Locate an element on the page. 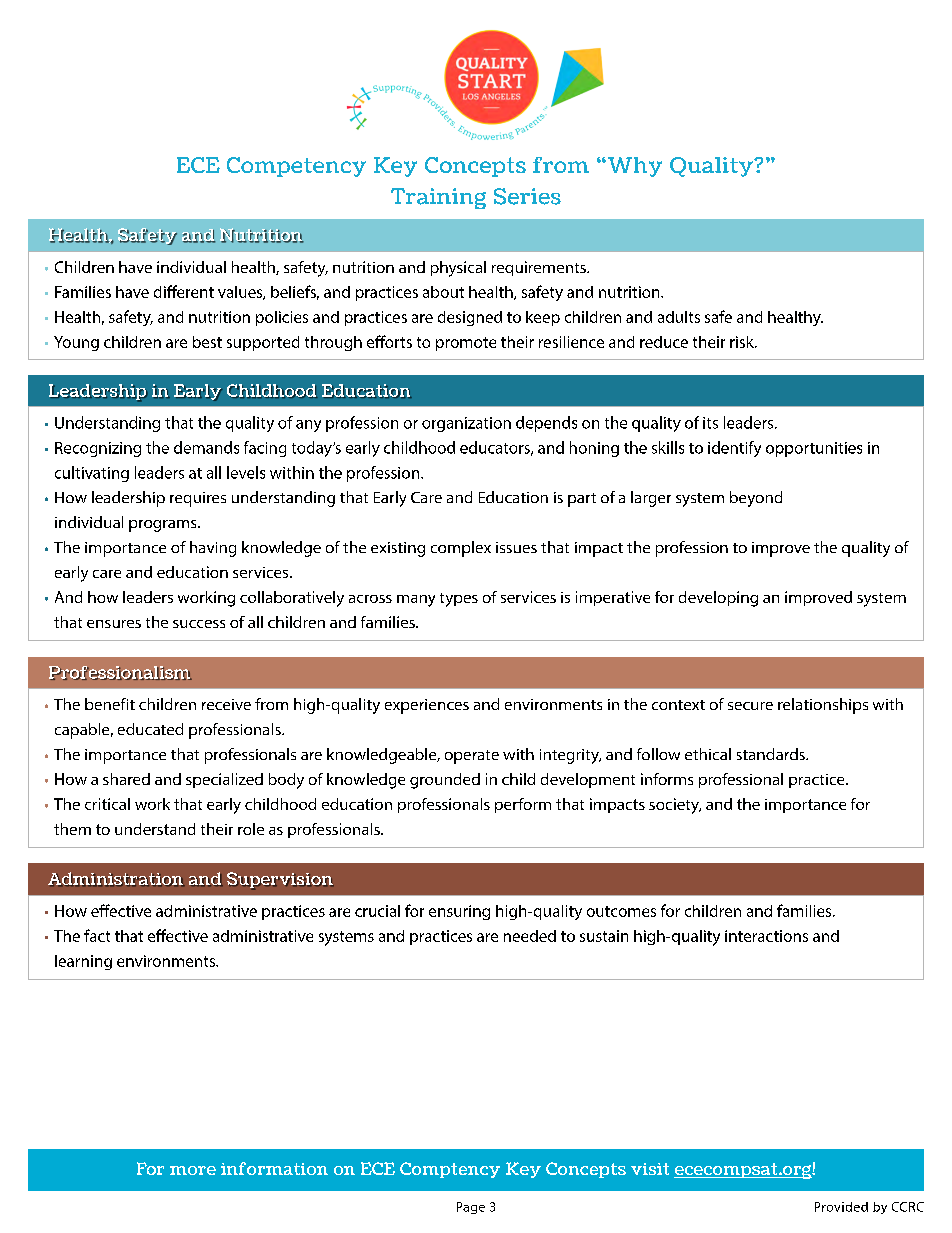 The width and height of the document is (952, 1233). society is located at coordinates (675, 806).
